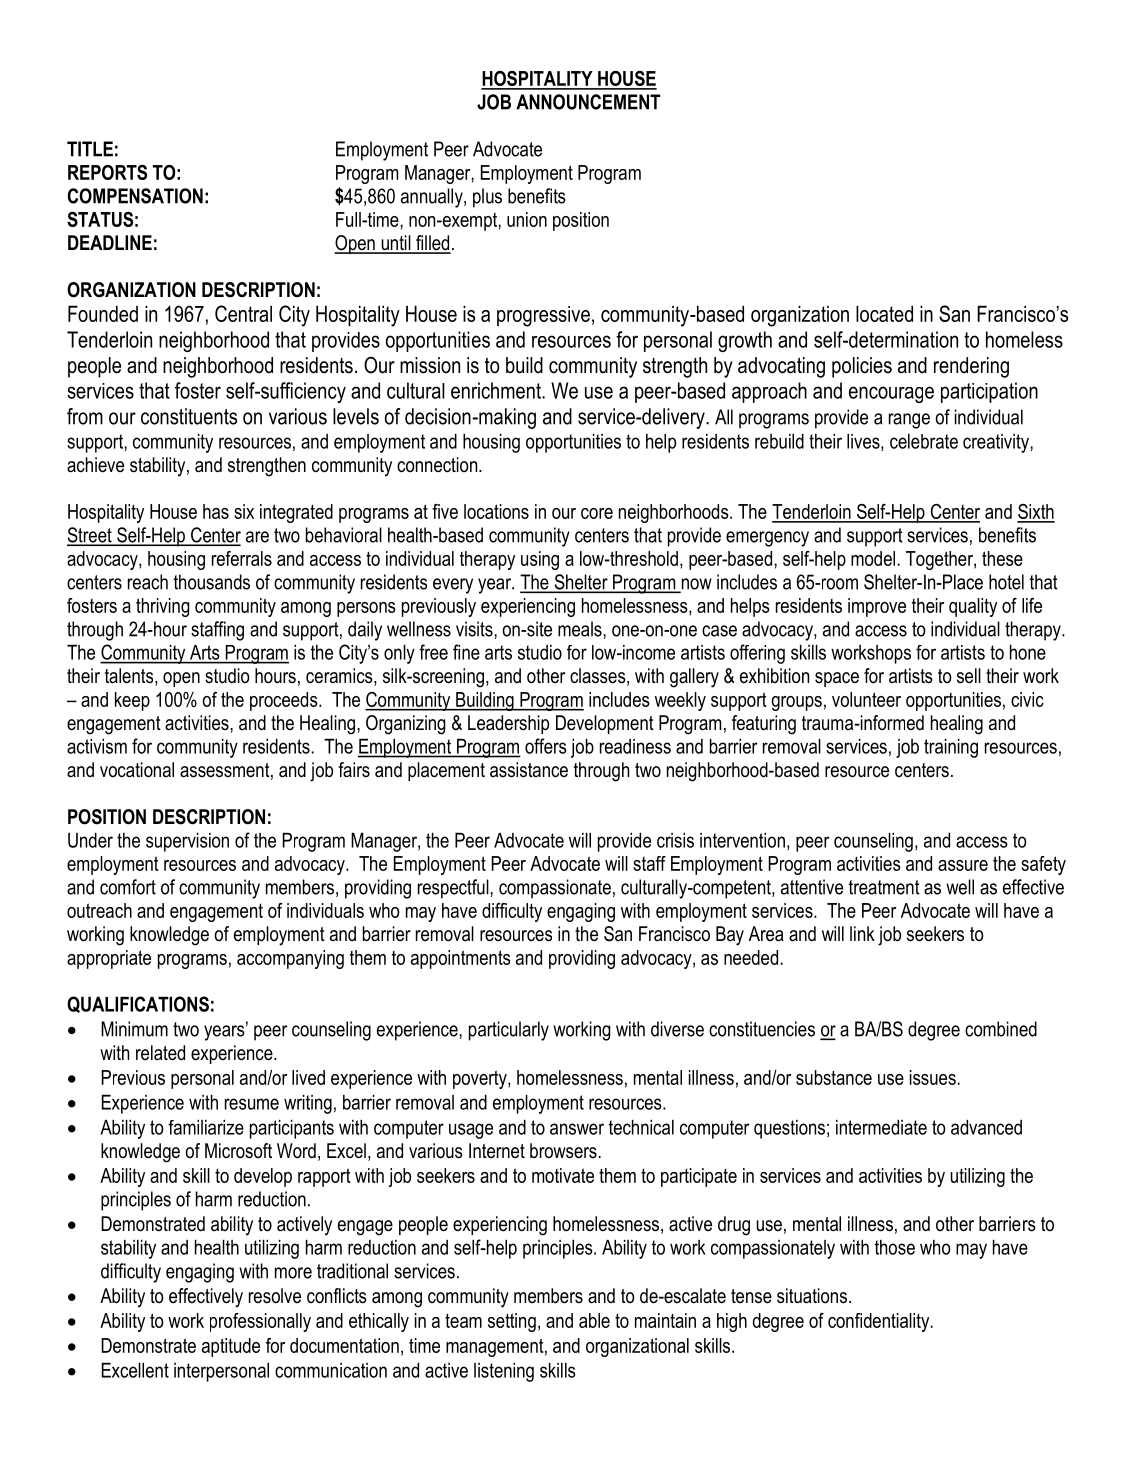 Image resolution: width=1138 pixels, height=1472 pixels. I want to click on REPORTS, so click(107, 172).
